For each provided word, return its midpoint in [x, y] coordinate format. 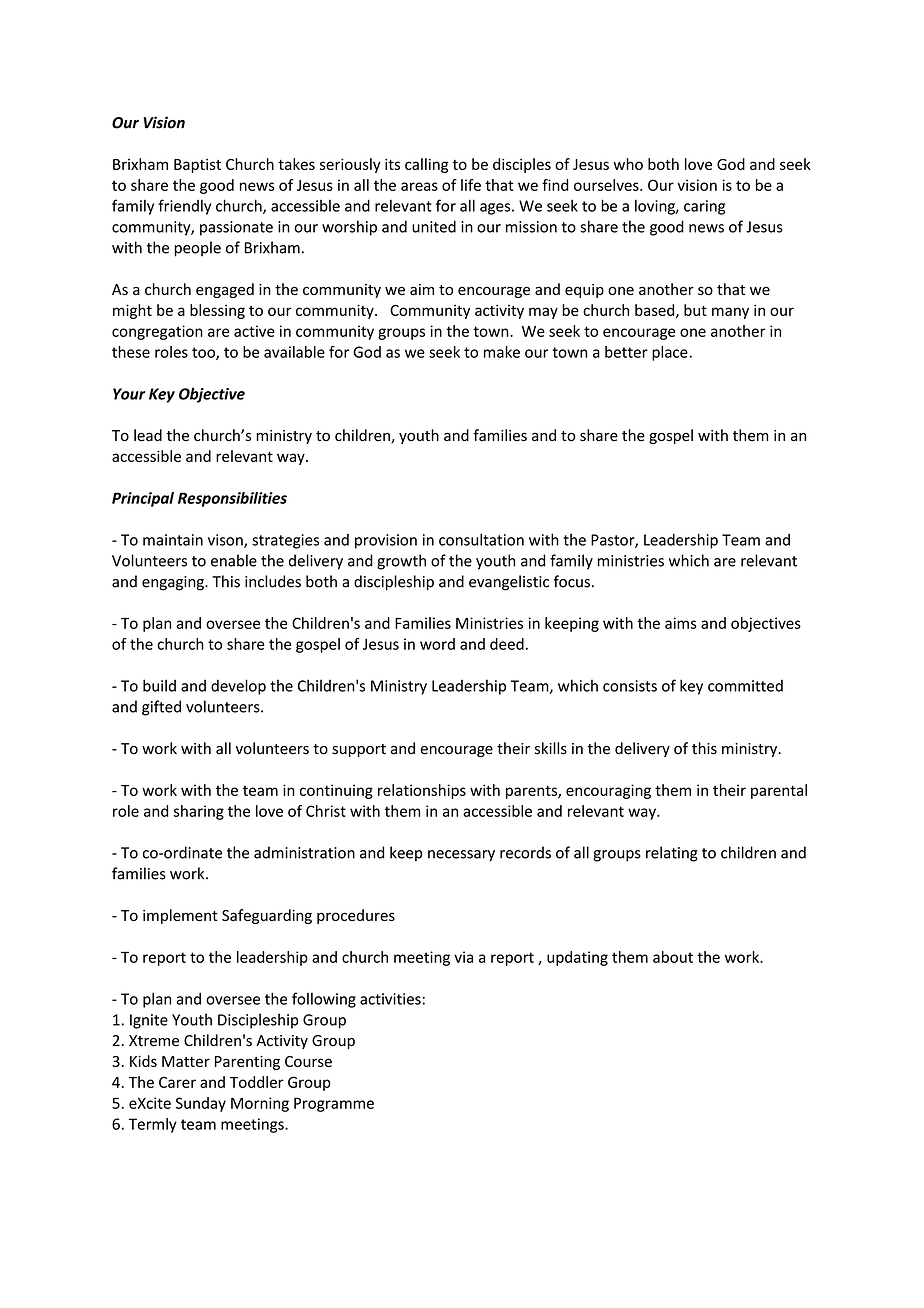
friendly [184, 207]
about [673, 957]
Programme [334, 1104]
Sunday [201, 1104]
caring [704, 207]
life [471, 185]
